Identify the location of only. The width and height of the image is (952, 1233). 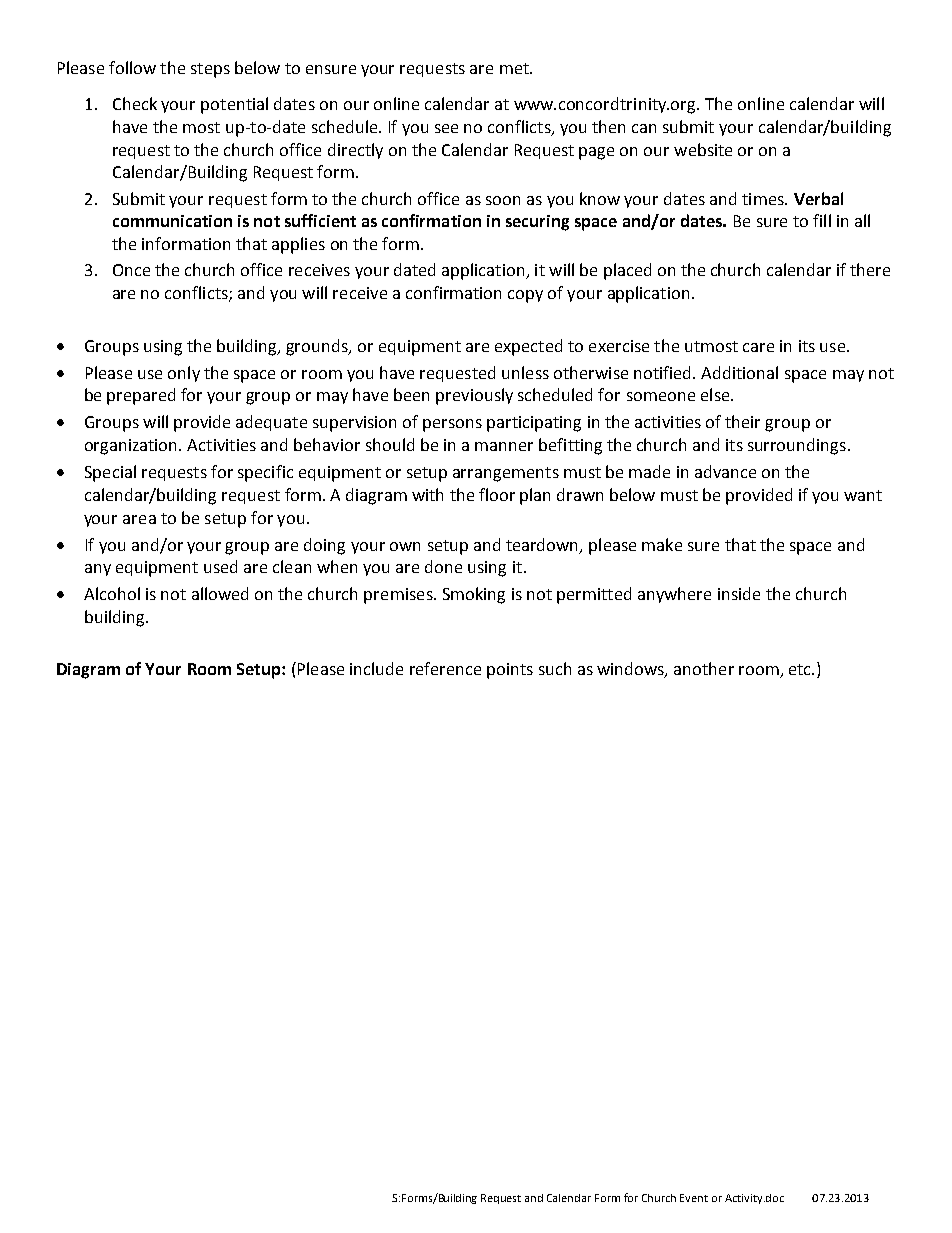
(184, 374).
